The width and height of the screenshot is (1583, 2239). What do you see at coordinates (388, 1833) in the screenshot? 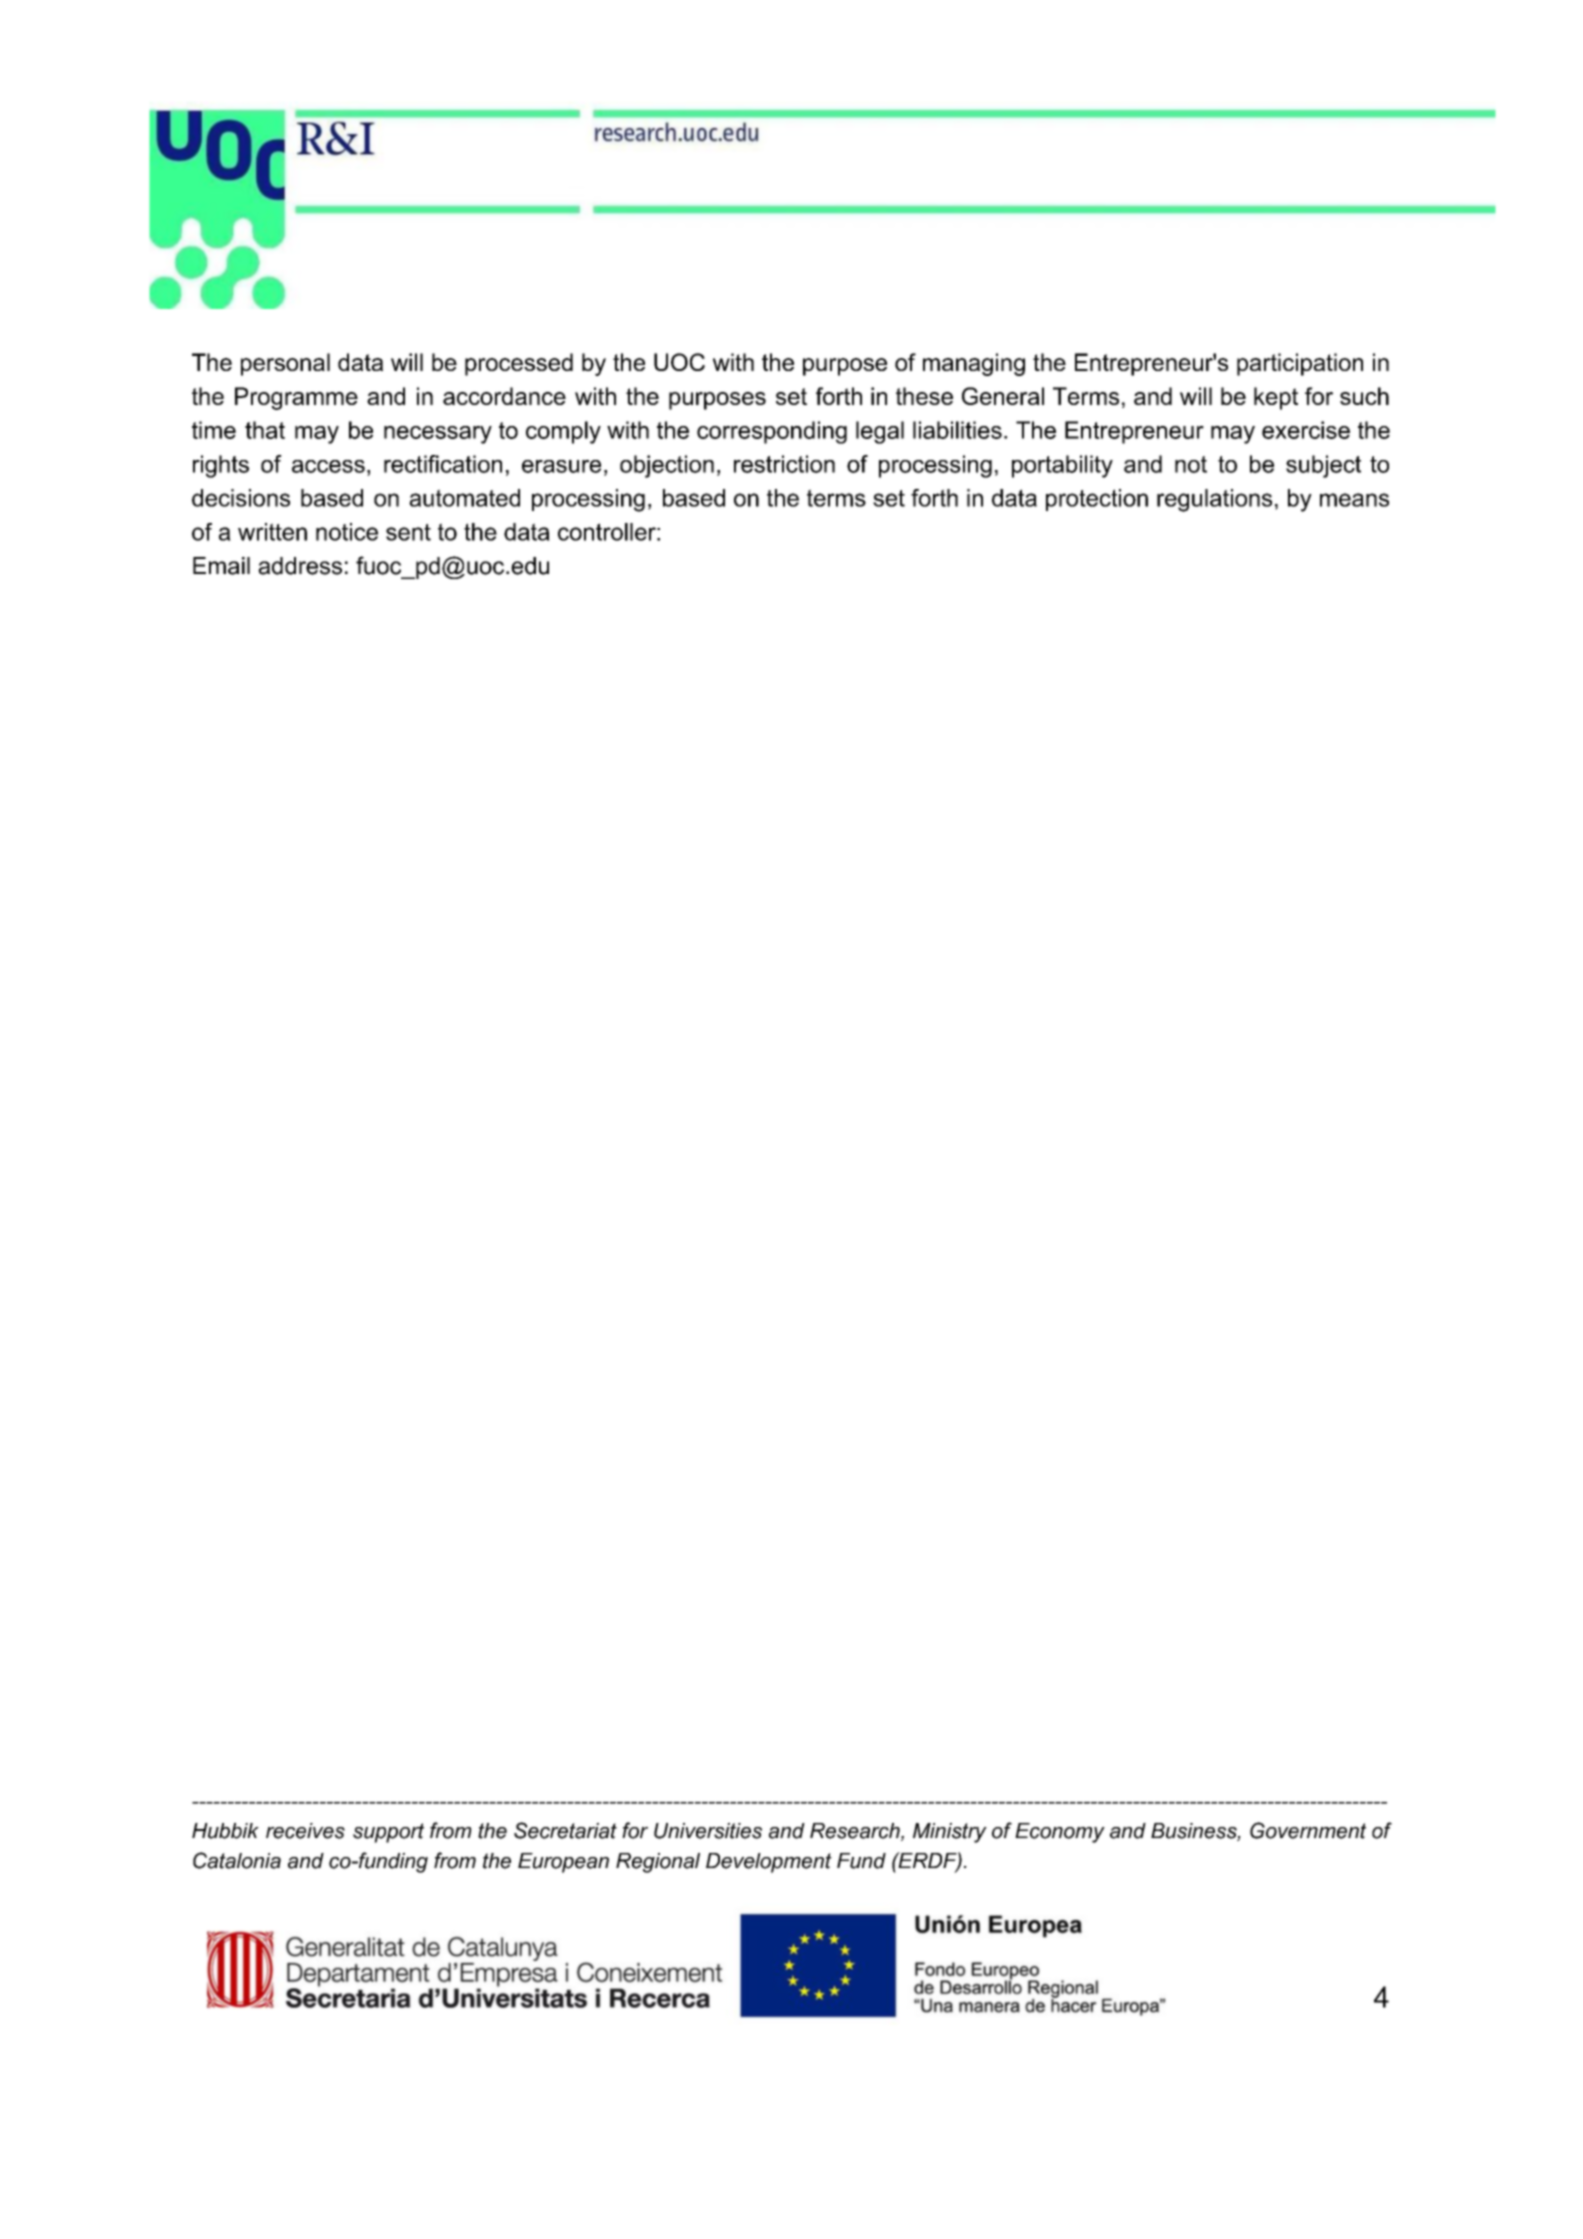
I see `support` at bounding box center [388, 1833].
